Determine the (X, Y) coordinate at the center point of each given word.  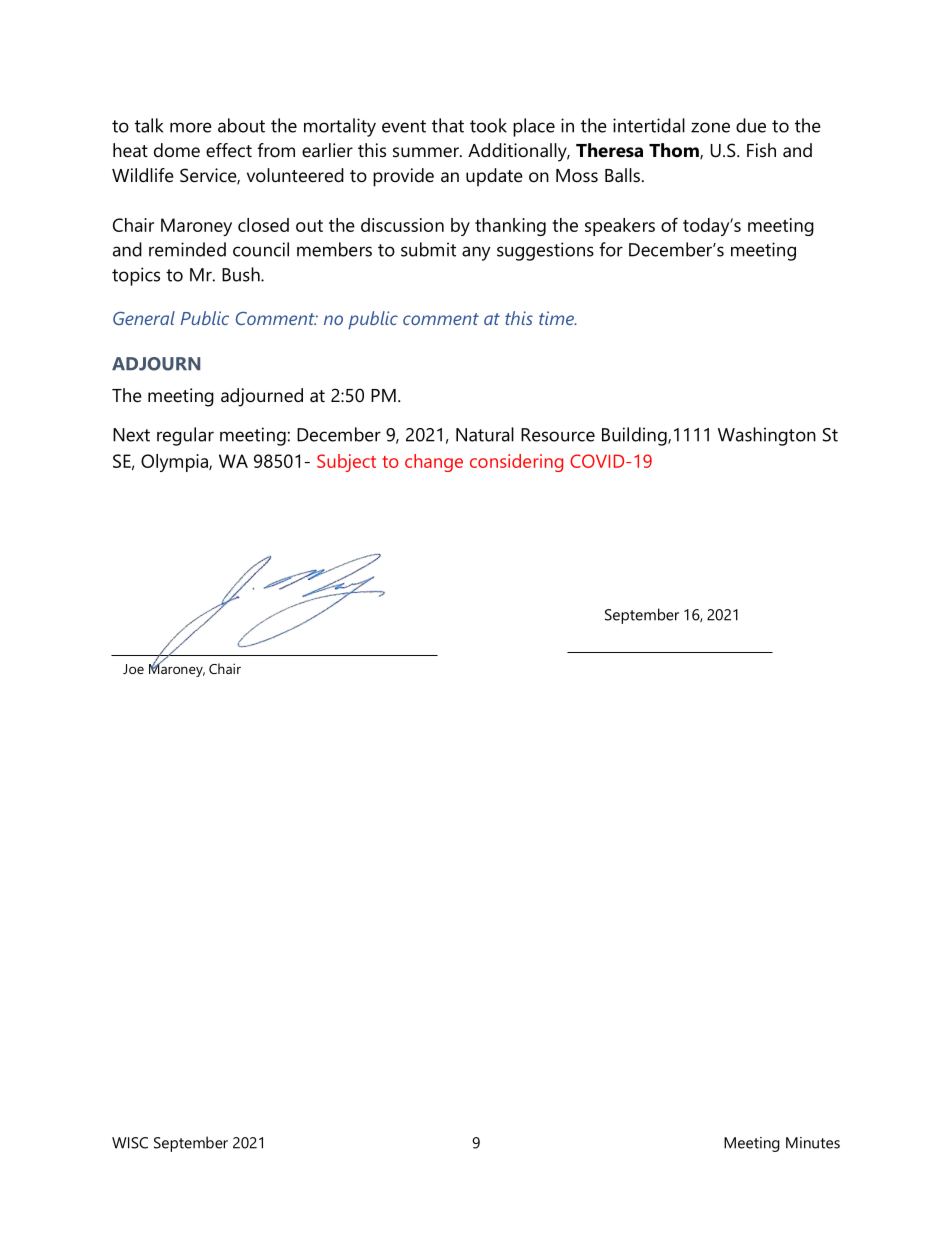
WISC (130, 1143)
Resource (558, 435)
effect (229, 150)
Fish (761, 150)
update (494, 177)
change (434, 463)
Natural (485, 434)
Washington (767, 436)
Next (131, 435)
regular (185, 436)
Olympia (175, 463)
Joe (133, 669)
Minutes (813, 1143)
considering (516, 463)
